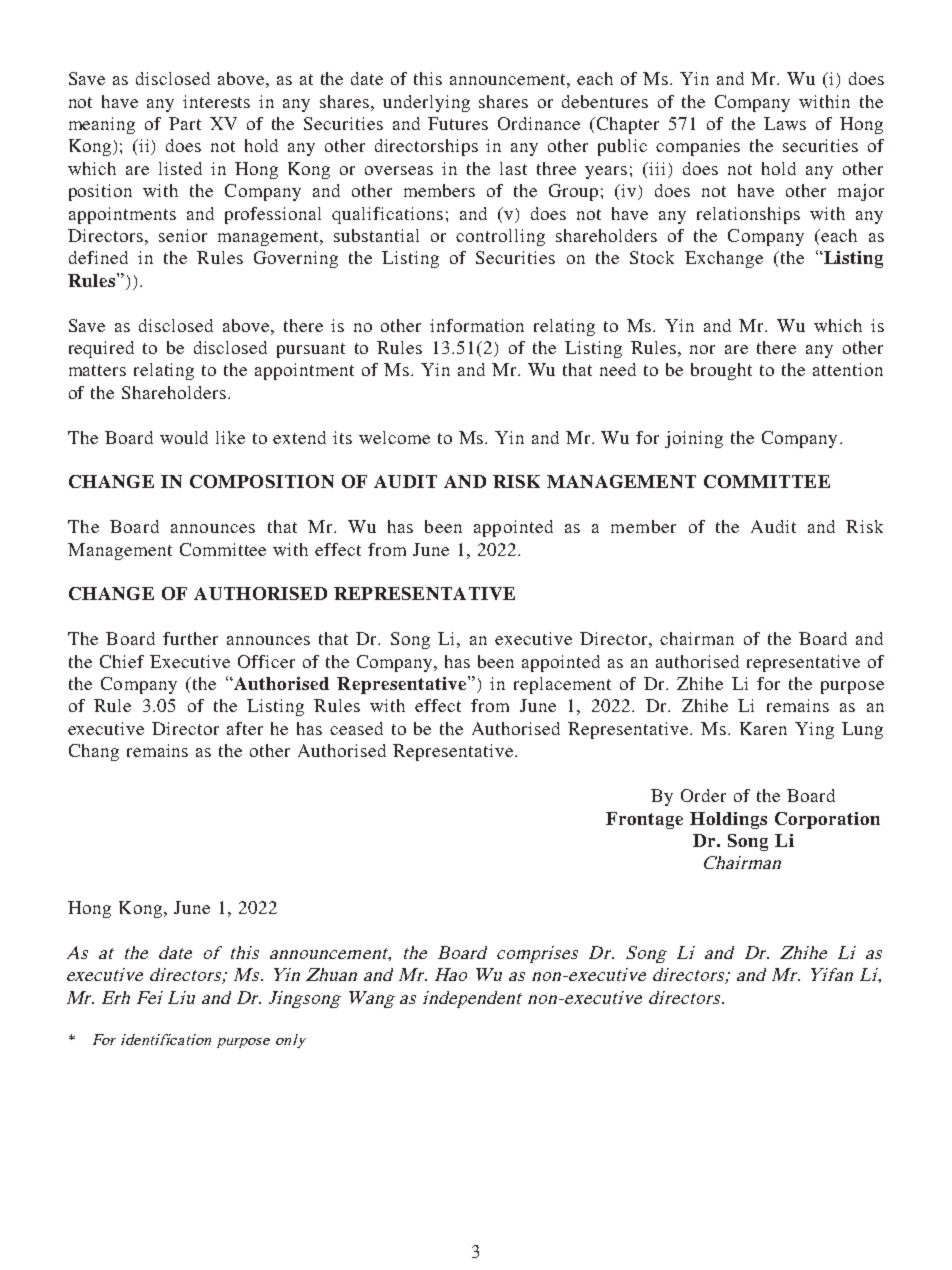 The height and width of the page is (1270, 952). What do you see at coordinates (694, 439) in the page?
I see `joining` at bounding box center [694, 439].
